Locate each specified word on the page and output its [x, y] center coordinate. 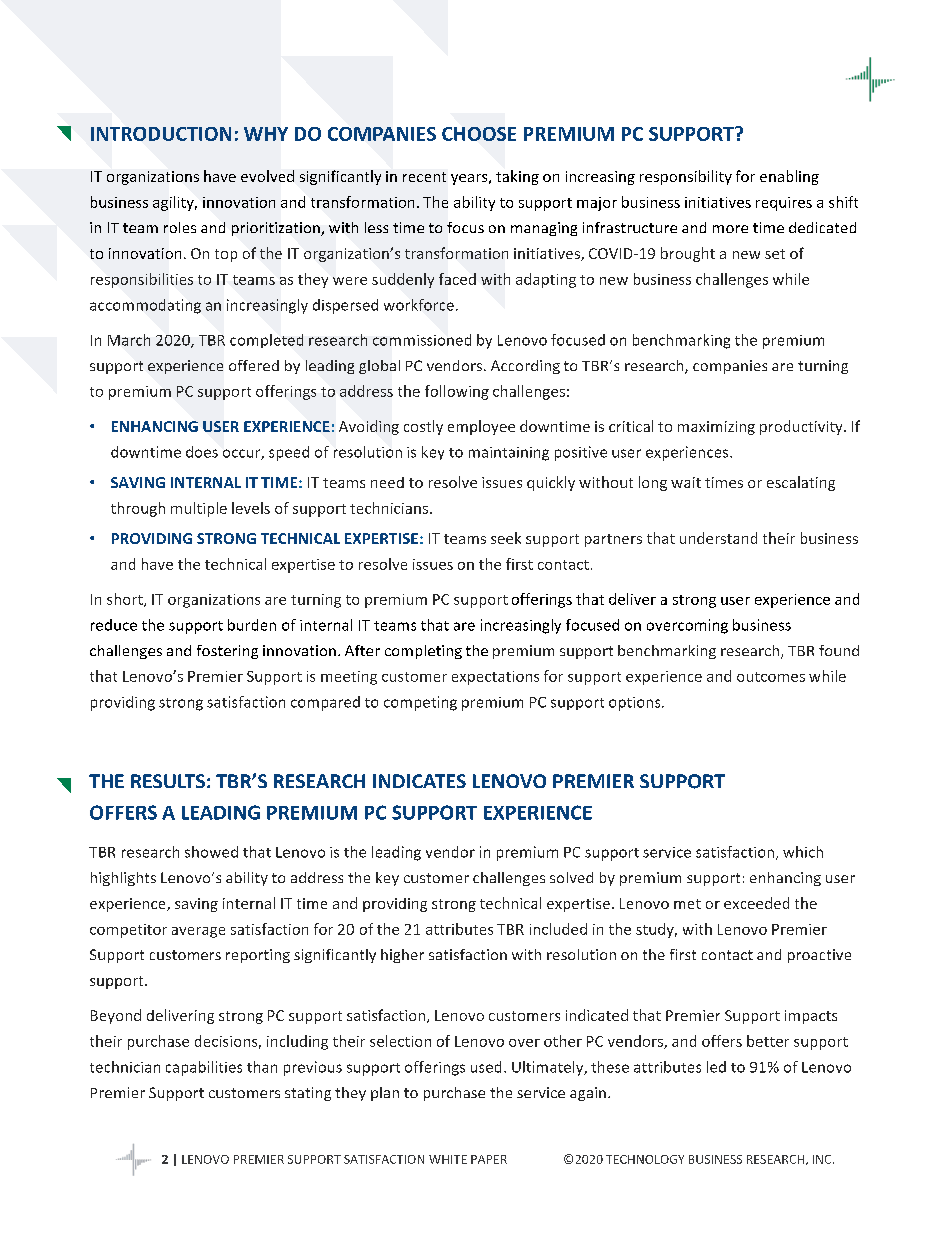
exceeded [756, 903]
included [558, 929]
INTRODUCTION [161, 134]
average [198, 932]
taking [517, 177]
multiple [199, 509]
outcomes [771, 677]
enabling [789, 177]
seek [506, 538]
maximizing [716, 428]
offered [254, 365]
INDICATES [419, 781]
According [525, 367]
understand [718, 538]
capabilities [204, 1068]
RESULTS [168, 781]
